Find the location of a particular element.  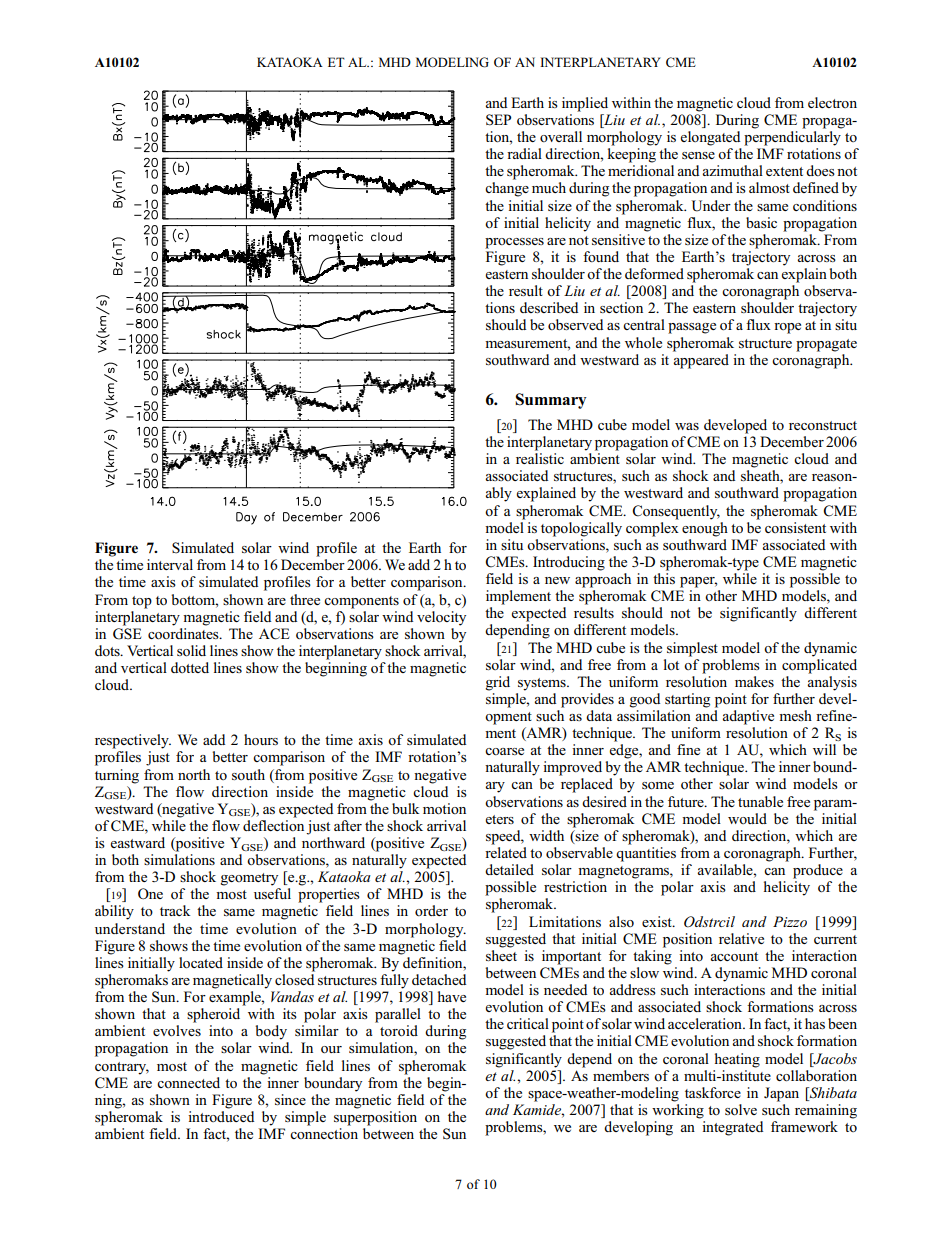

velocity is located at coordinates (441, 618).
